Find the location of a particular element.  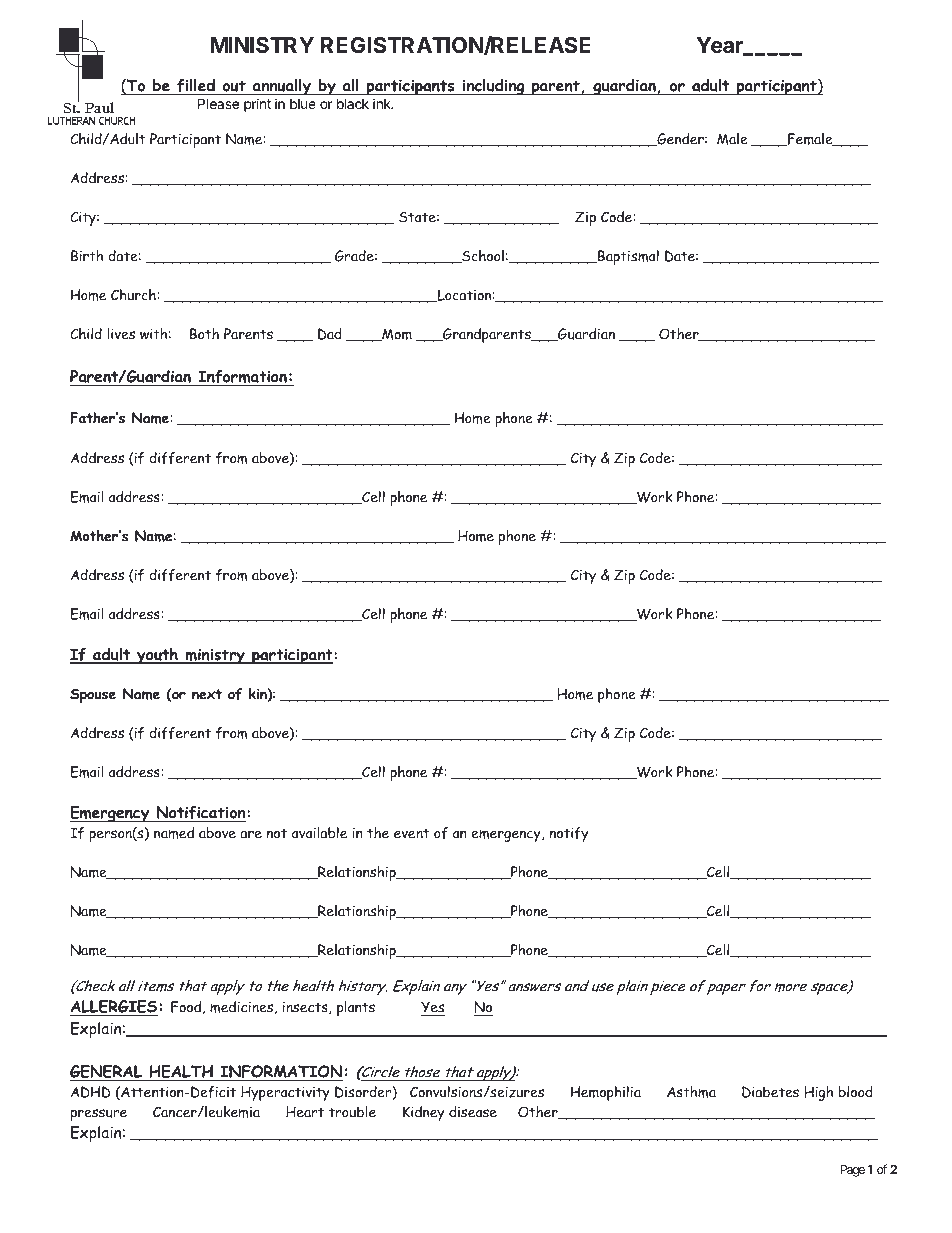

youth is located at coordinates (157, 656).
